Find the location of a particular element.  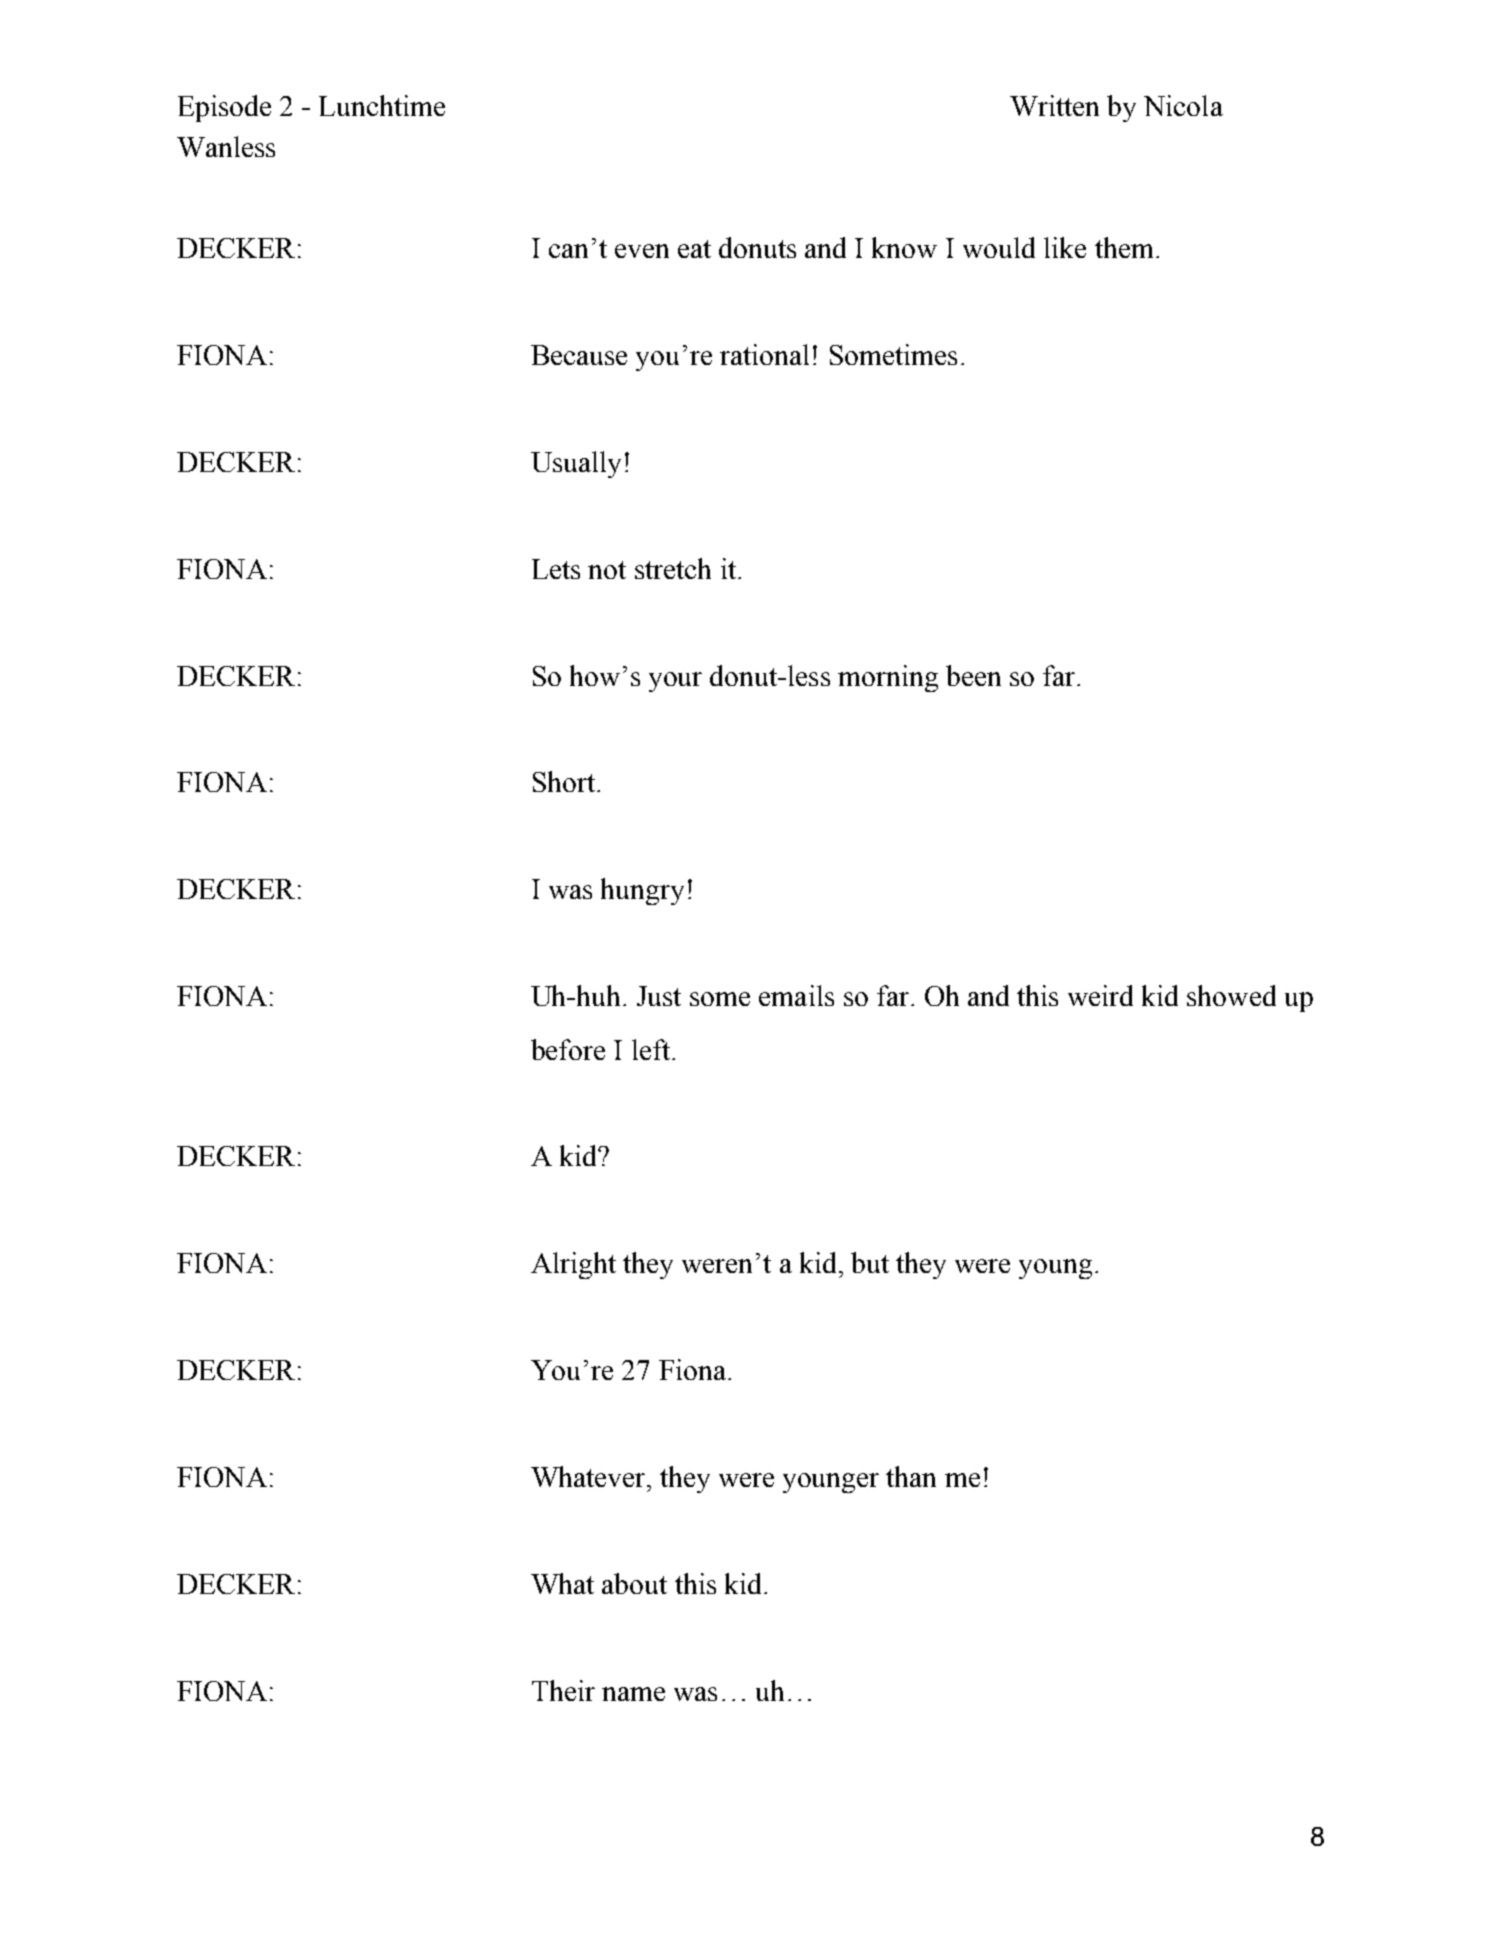

Lunchtime is located at coordinates (382, 105).
